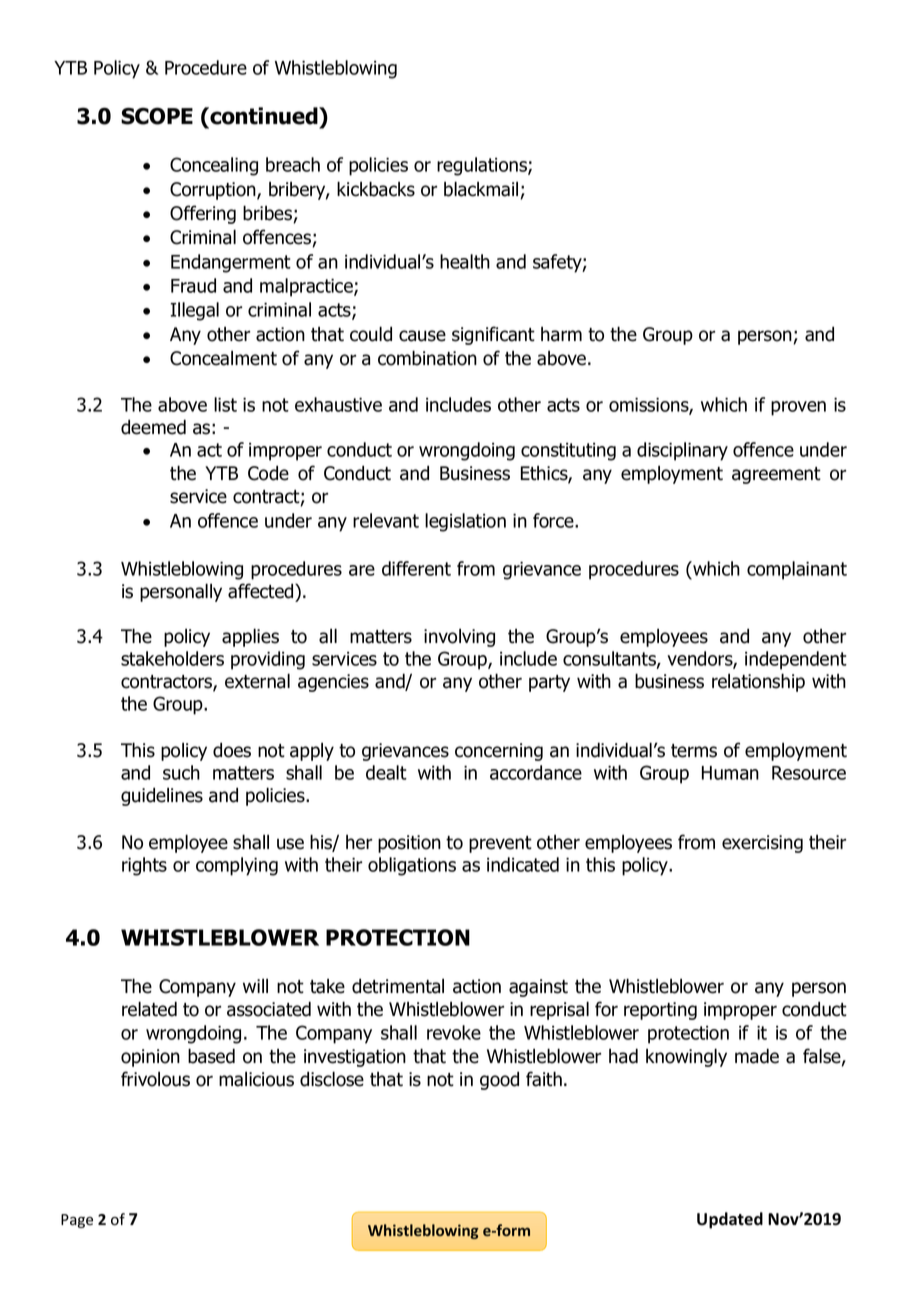 The width and height of the image is (924, 1307). Describe the element at coordinates (482, 190) in the image. I see `blackmail` at that location.
